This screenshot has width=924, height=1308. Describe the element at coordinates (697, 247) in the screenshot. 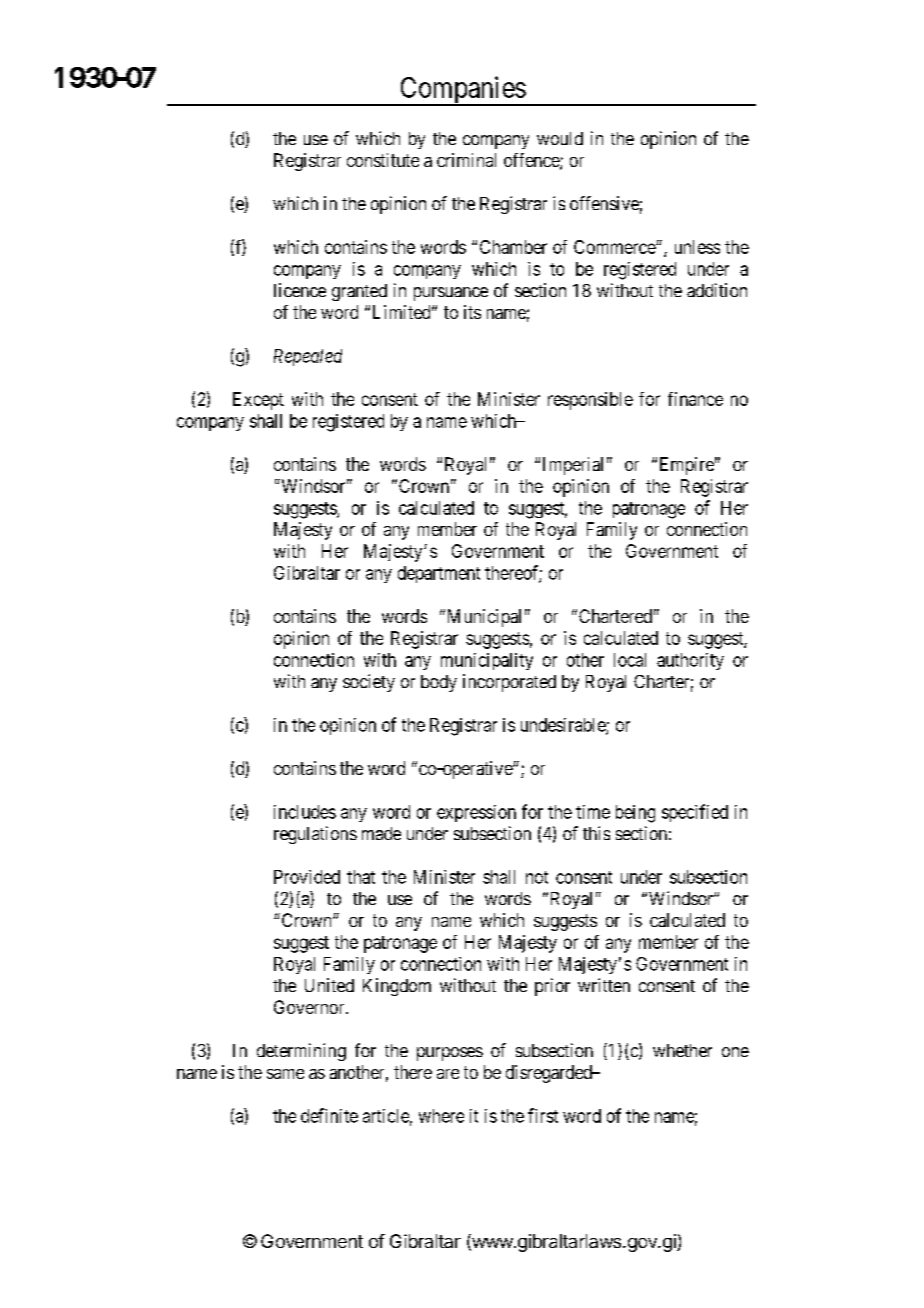

I see `unless` at that location.
